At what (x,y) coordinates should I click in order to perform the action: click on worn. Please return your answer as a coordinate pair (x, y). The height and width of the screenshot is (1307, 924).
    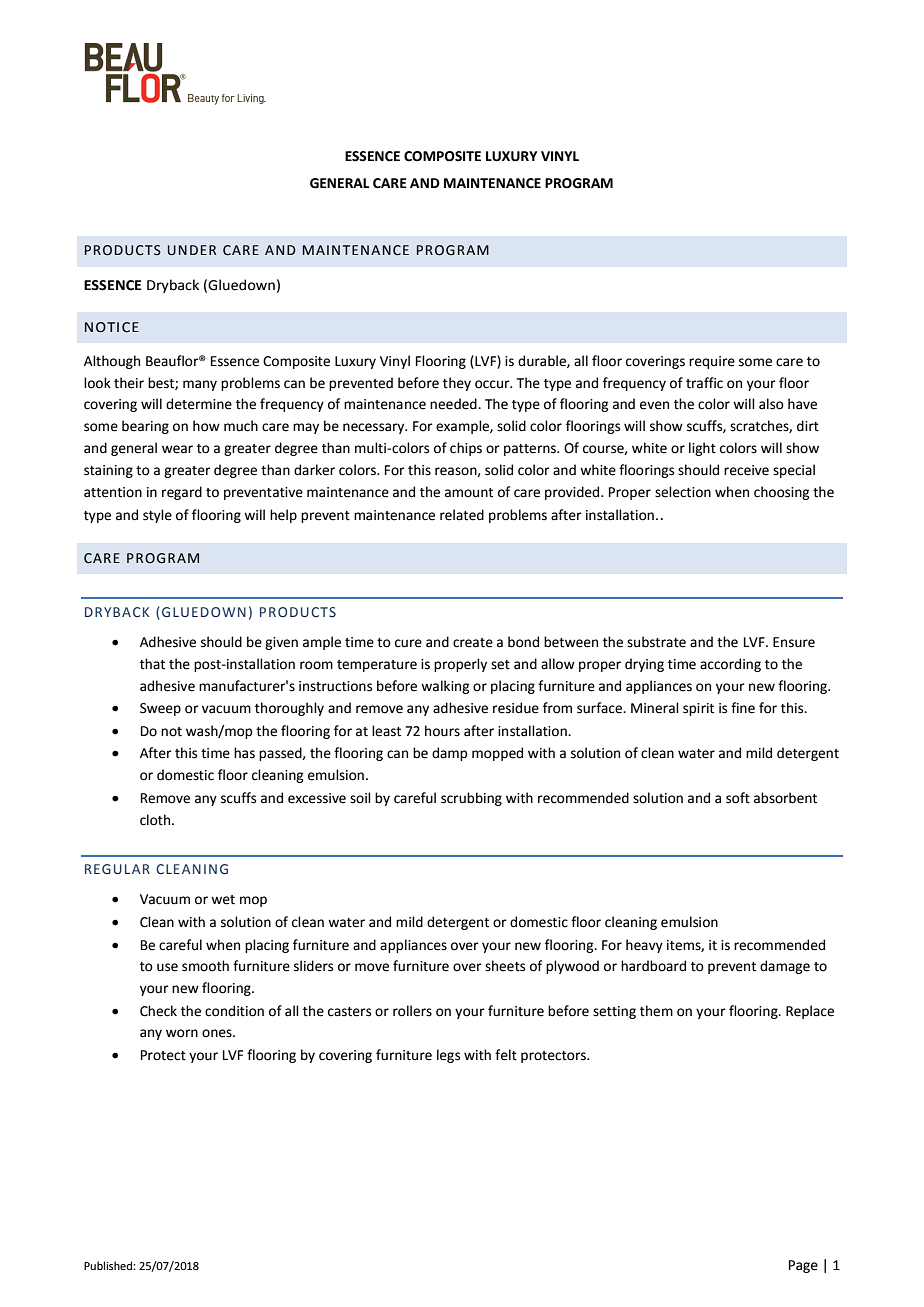
    Looking at the image, I should click on (182, 1033).
